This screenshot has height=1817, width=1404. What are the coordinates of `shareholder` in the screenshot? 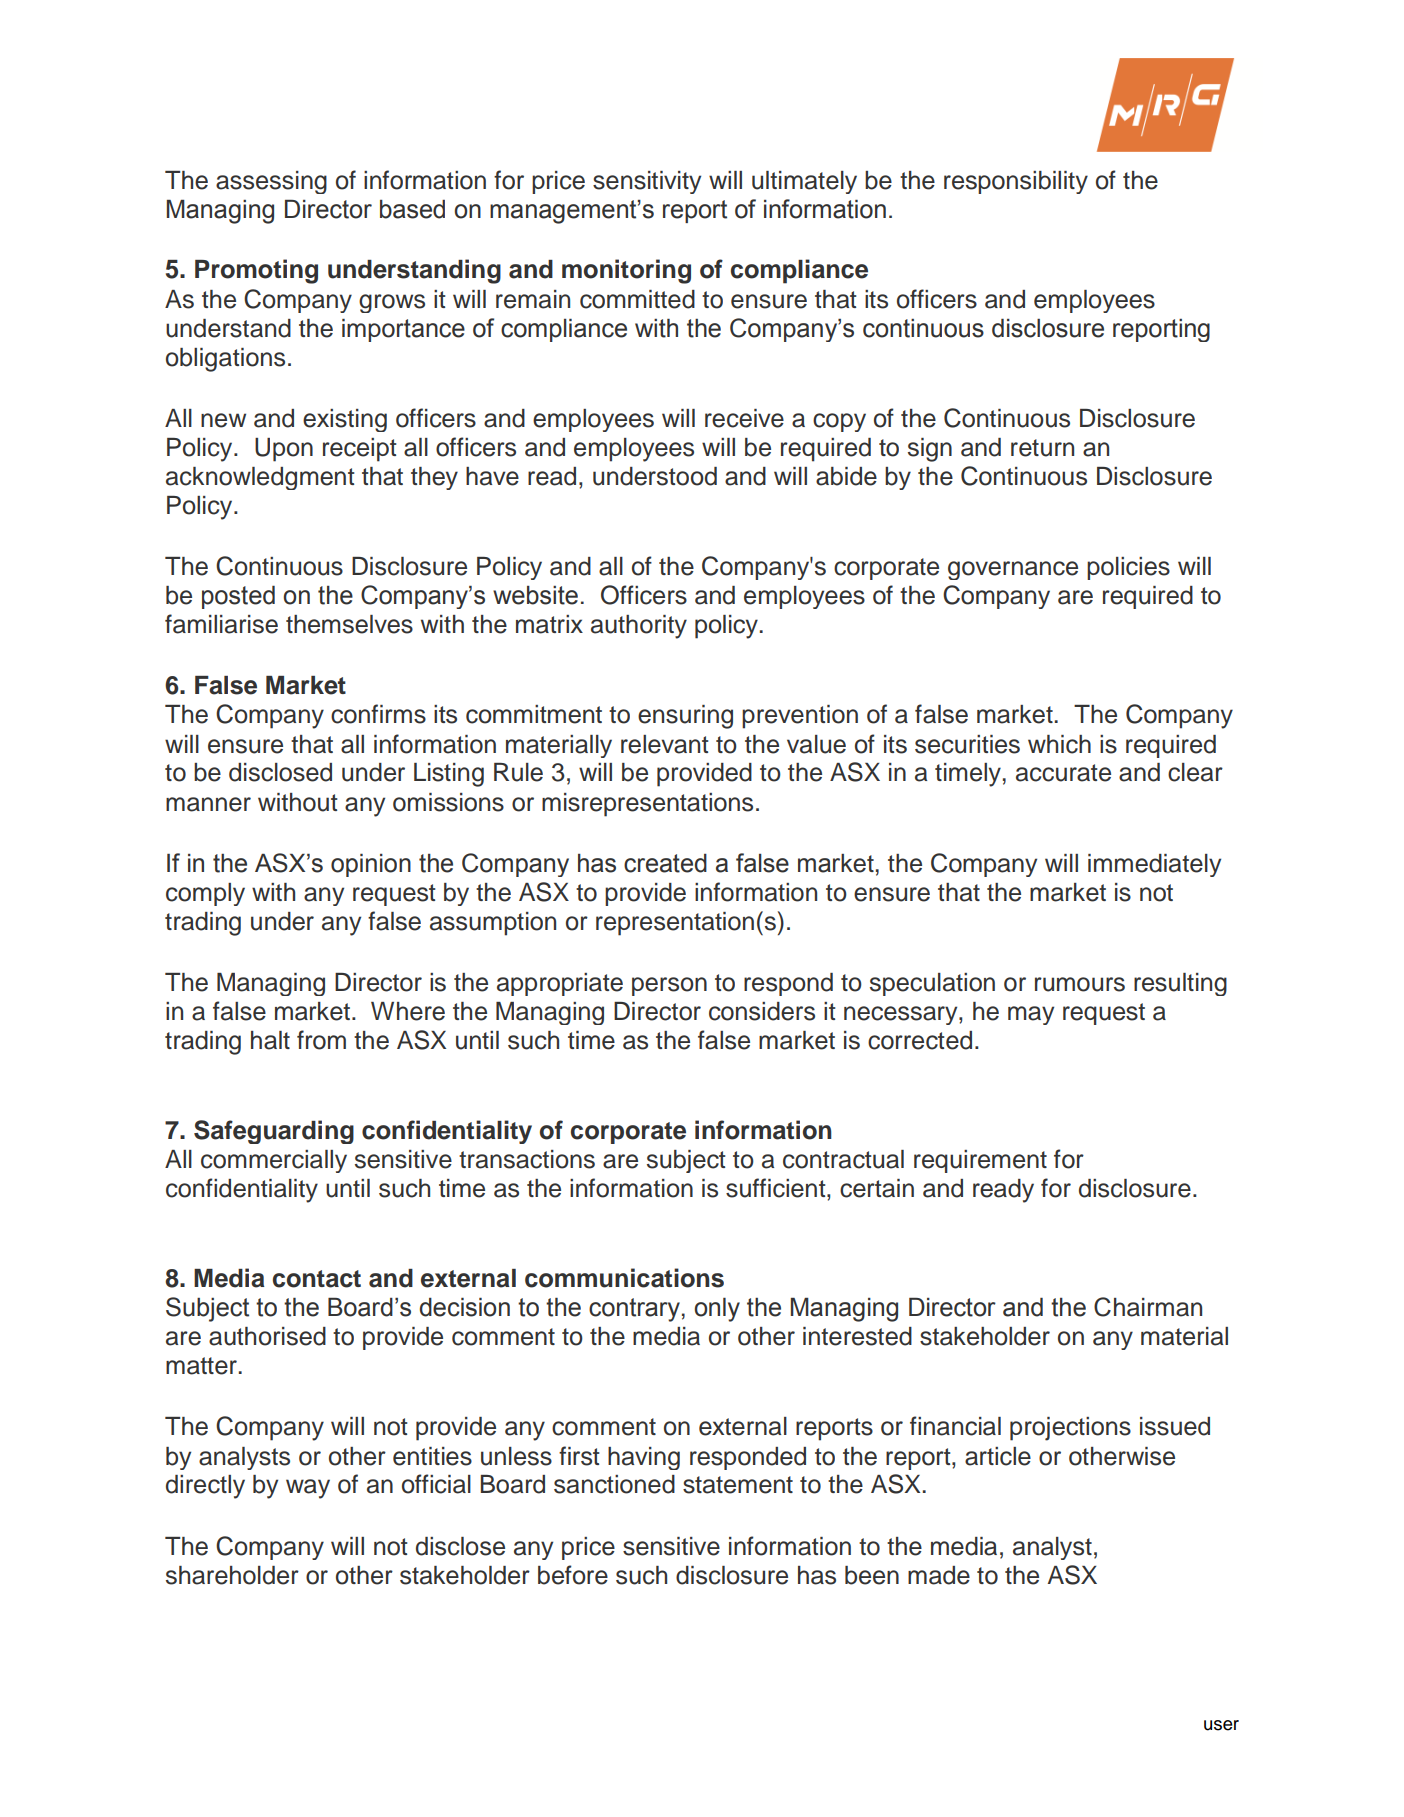 It's located at (232, 1575).
